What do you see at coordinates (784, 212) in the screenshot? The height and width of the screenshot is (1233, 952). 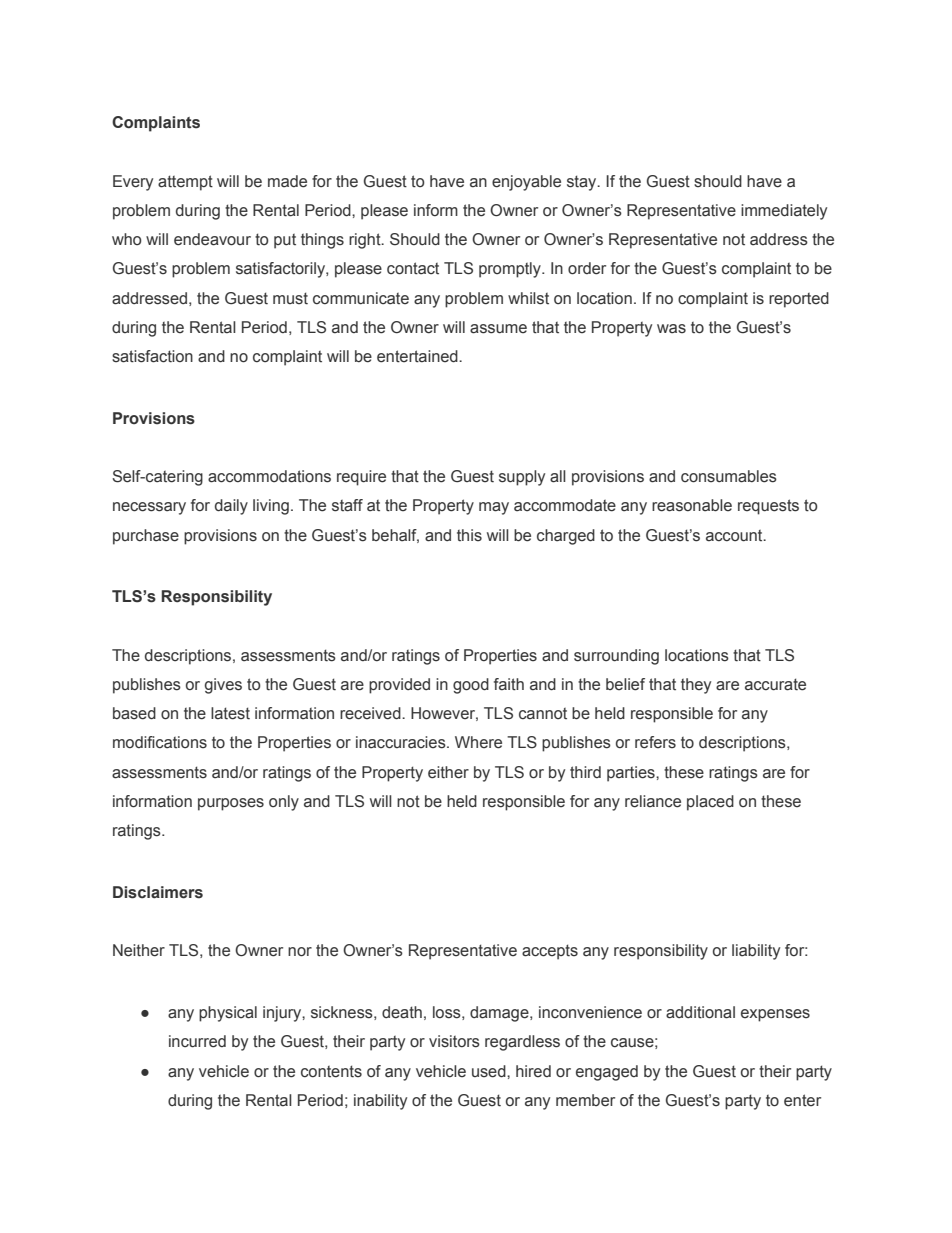 I see `immediately` at bounding box center [784, 212].
